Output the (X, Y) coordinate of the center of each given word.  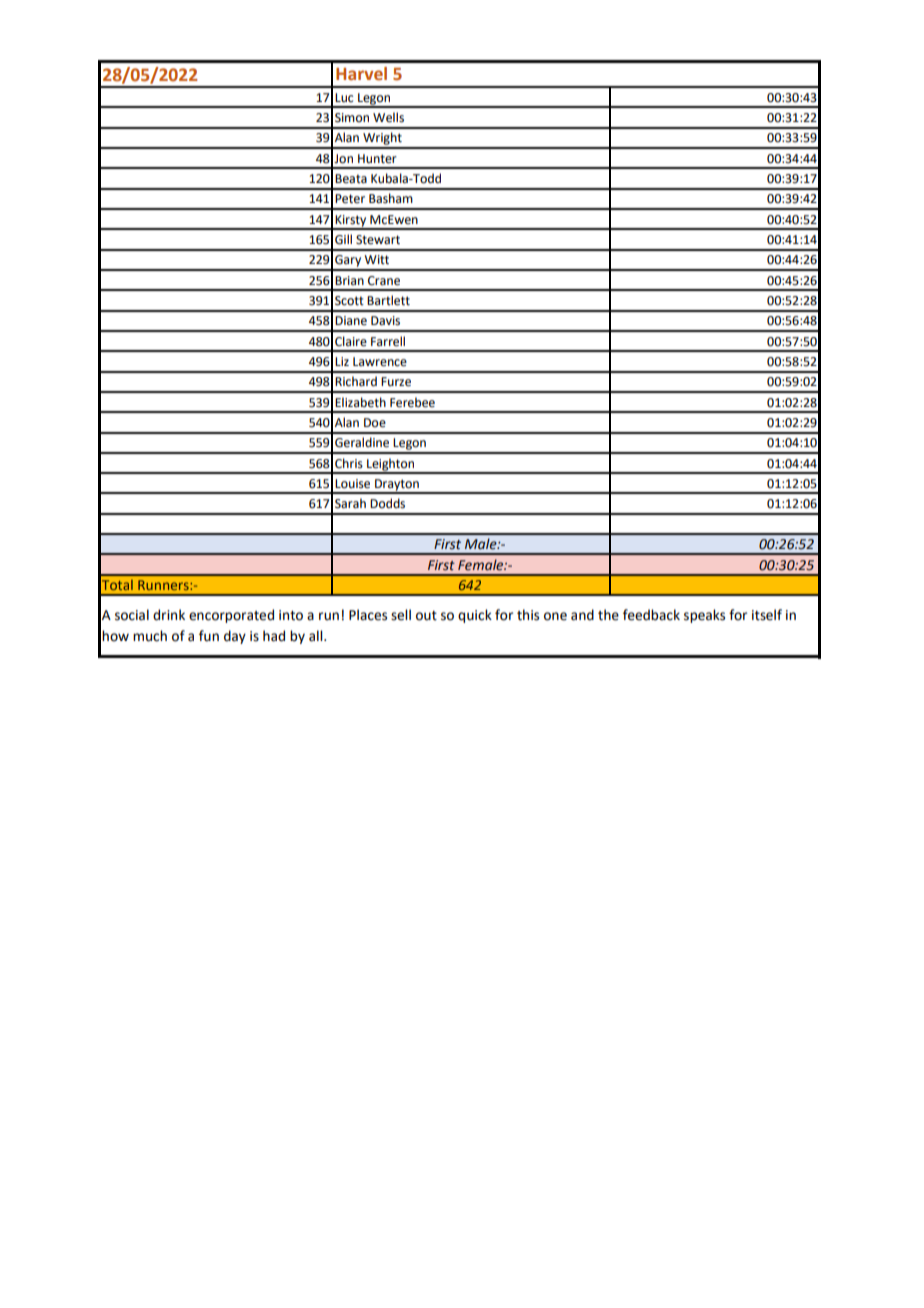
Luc (344, 97)
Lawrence (380, 362)
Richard (356, 381)
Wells (388, 117)
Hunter (377, 159)
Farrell (388, 341)
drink (169, 615)
